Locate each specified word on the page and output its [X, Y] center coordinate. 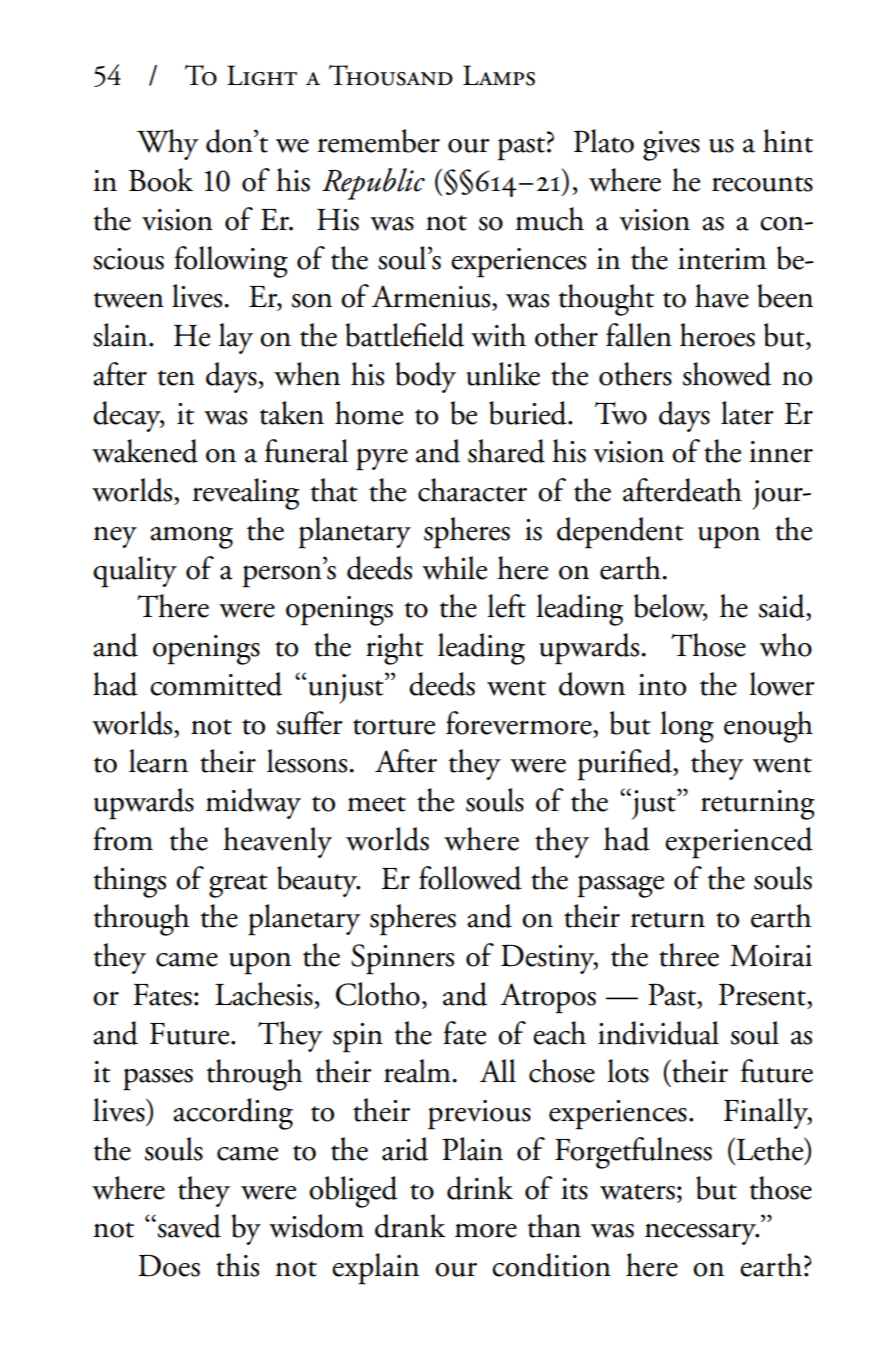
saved [189, 1226]
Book [161, 180]
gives [671, 146]
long [687, 727]
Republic [373, 184]
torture [394, 727]
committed [216, 684]
